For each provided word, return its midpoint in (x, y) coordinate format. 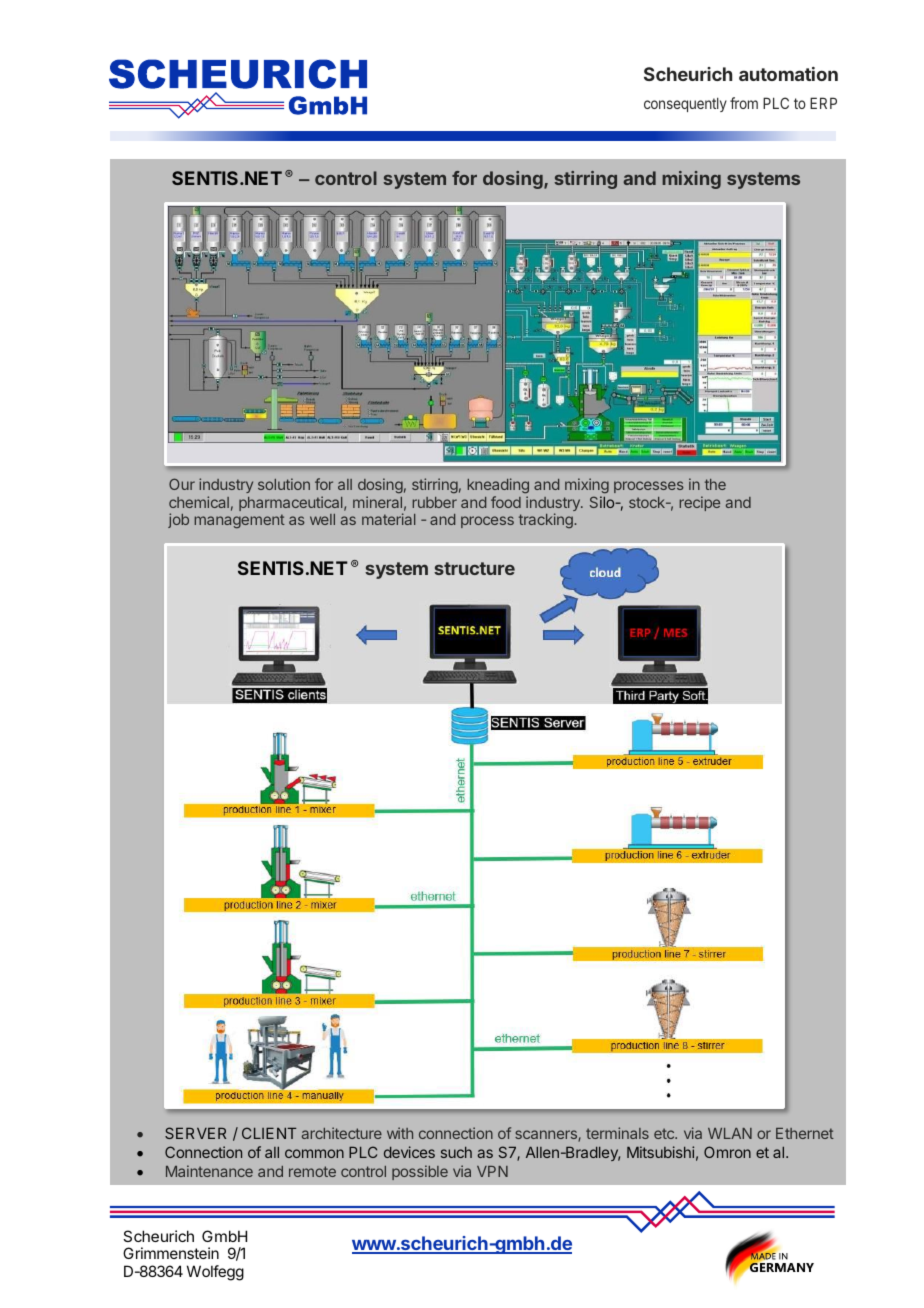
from (744, 103)
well (322, 519)
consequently (685, 104)
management (239, 521)
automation (788, 74)
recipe (699, 503)
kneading (498, 486)
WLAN (730, 1133)
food (506, 502)
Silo (603, 502)
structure (474, 568)
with (400, 1133)
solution (284, 484)
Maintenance (209, 1171)
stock (648, 502)
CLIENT (269, 1133)
